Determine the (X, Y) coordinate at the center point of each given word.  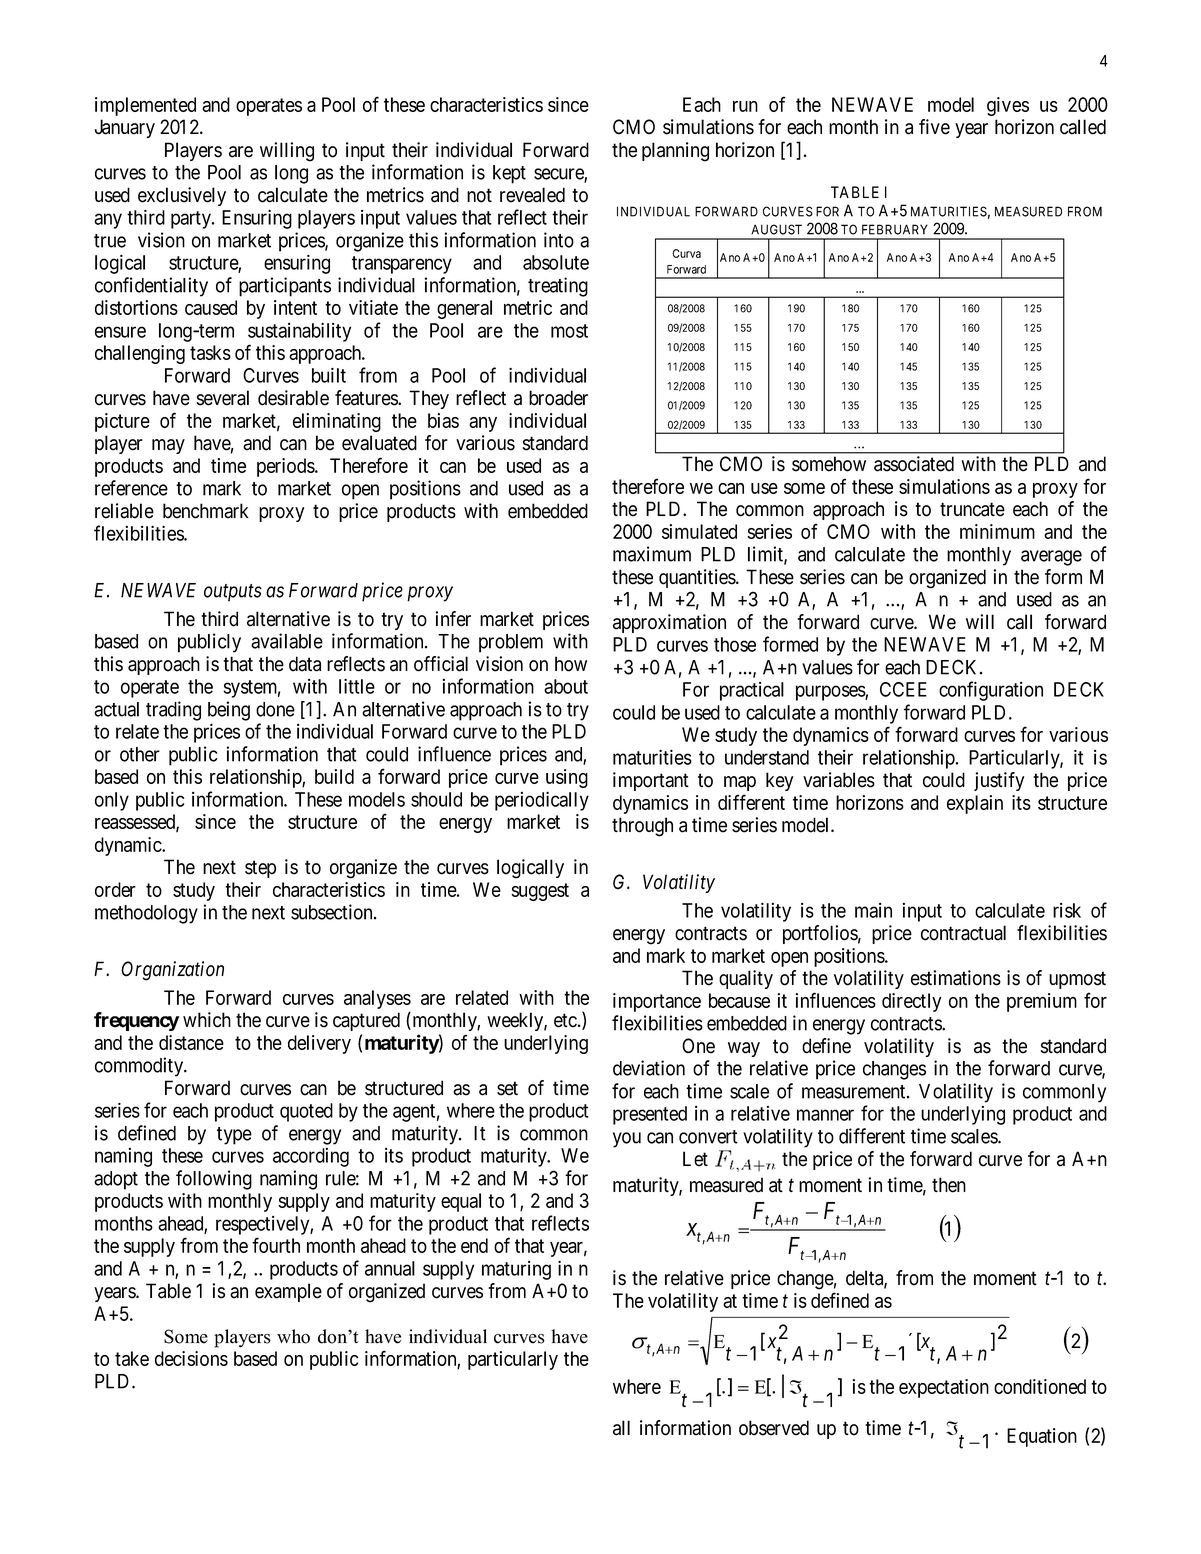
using (567, 778)
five (934, 127)
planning (675, 152)
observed (774, 1428)
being (229, 711)
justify (999, 781)
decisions (191, 1358)
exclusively (182, 196)
